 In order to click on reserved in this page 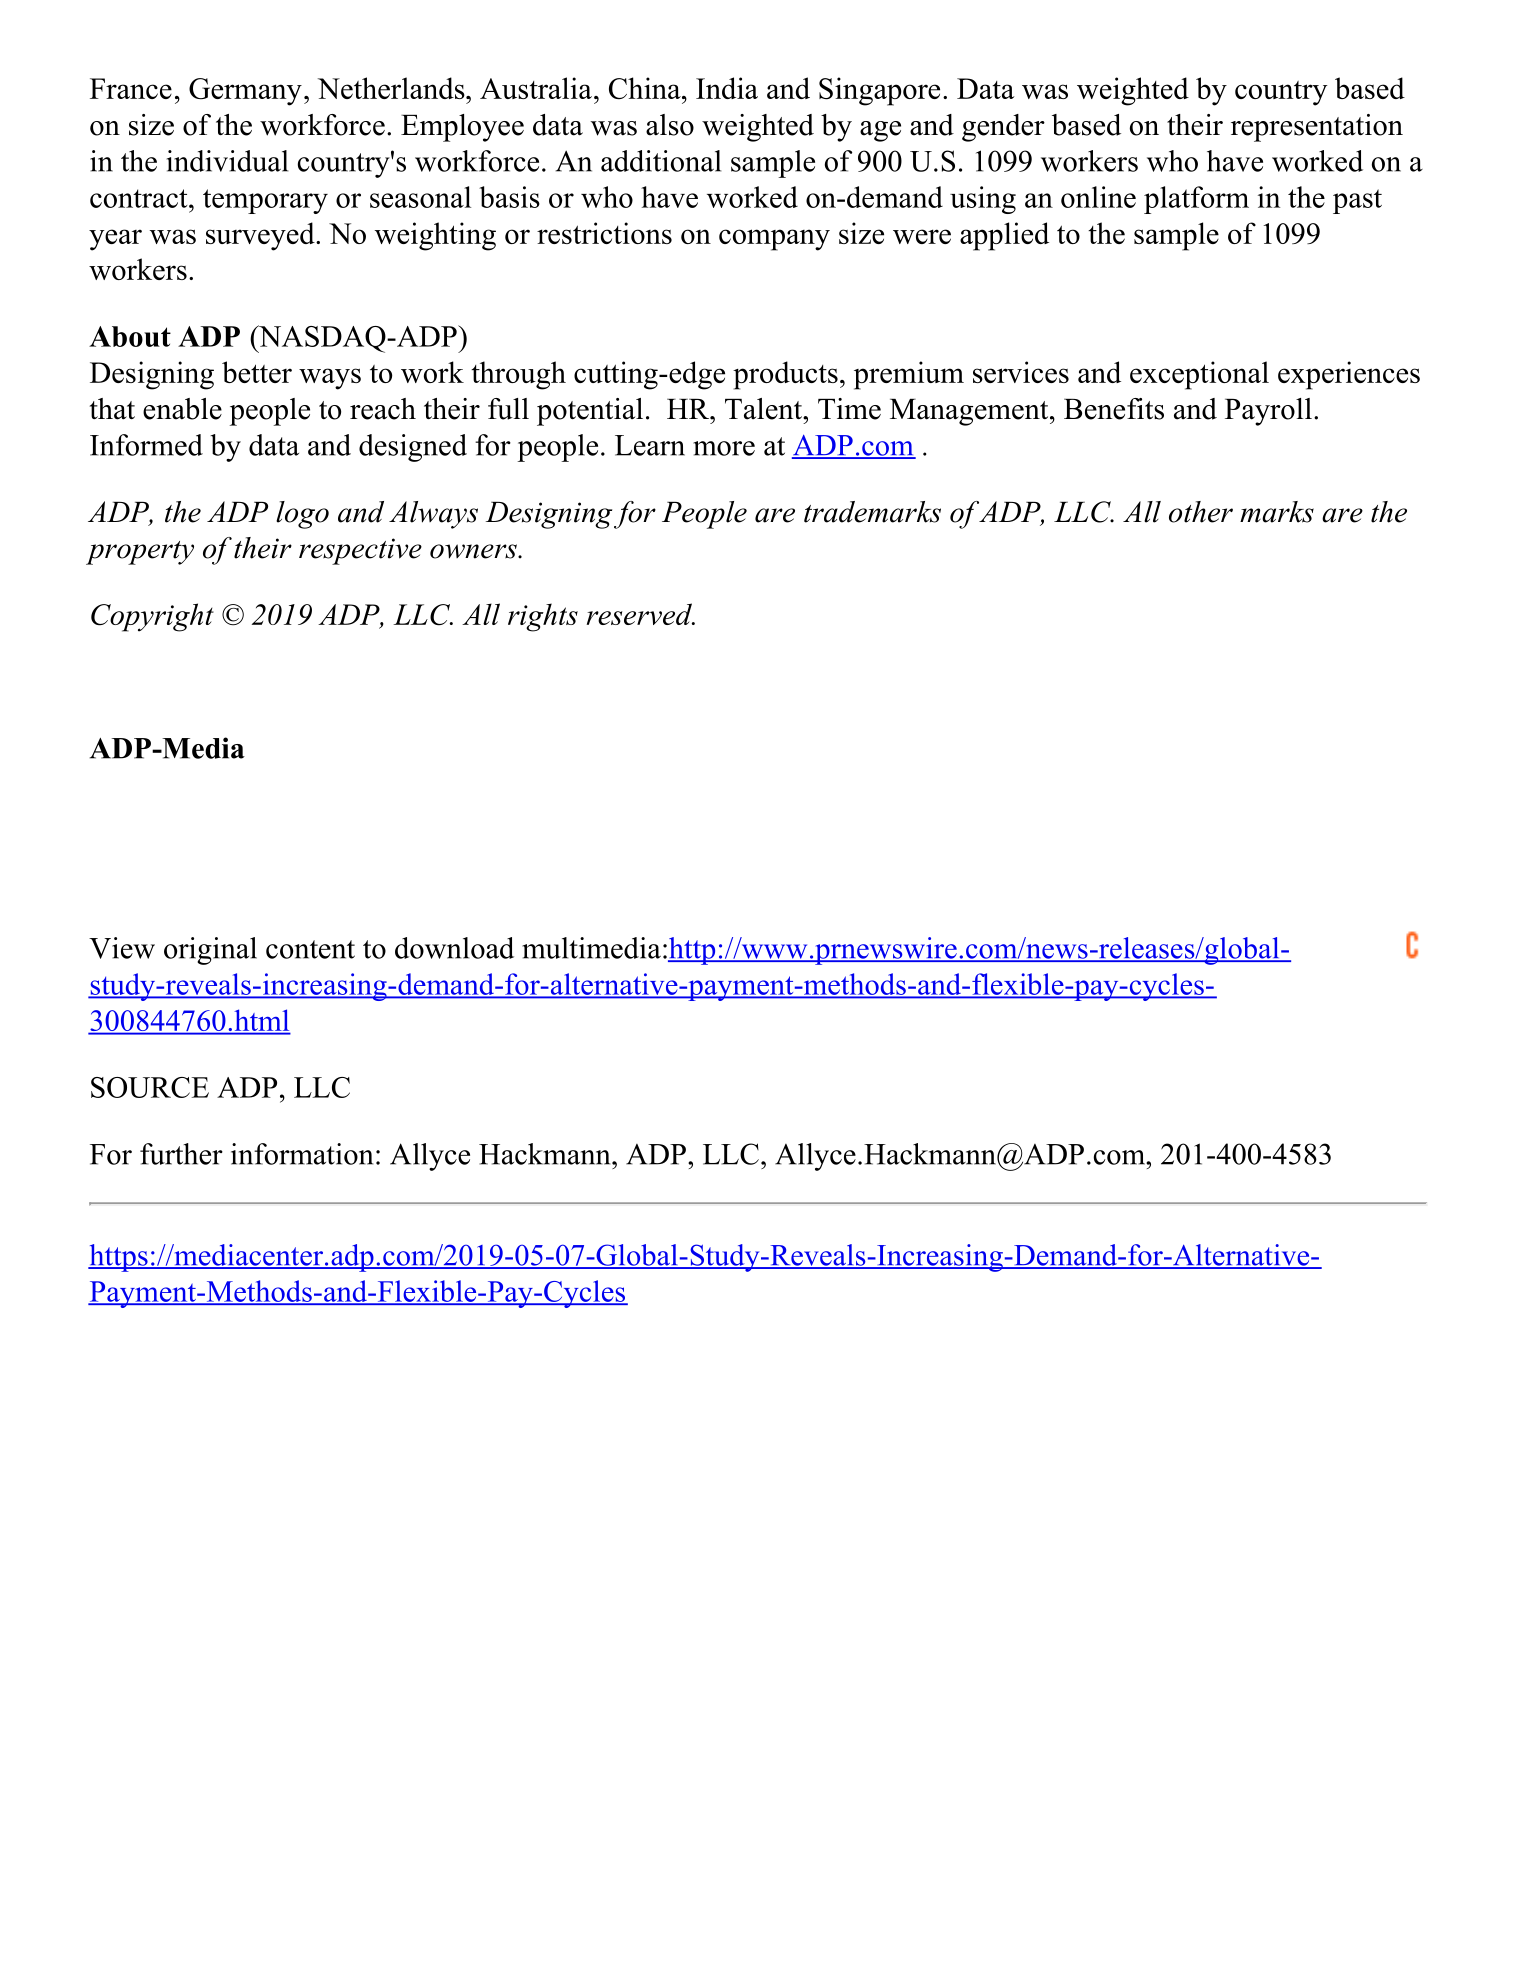, I will do `click(640, 614)`.
